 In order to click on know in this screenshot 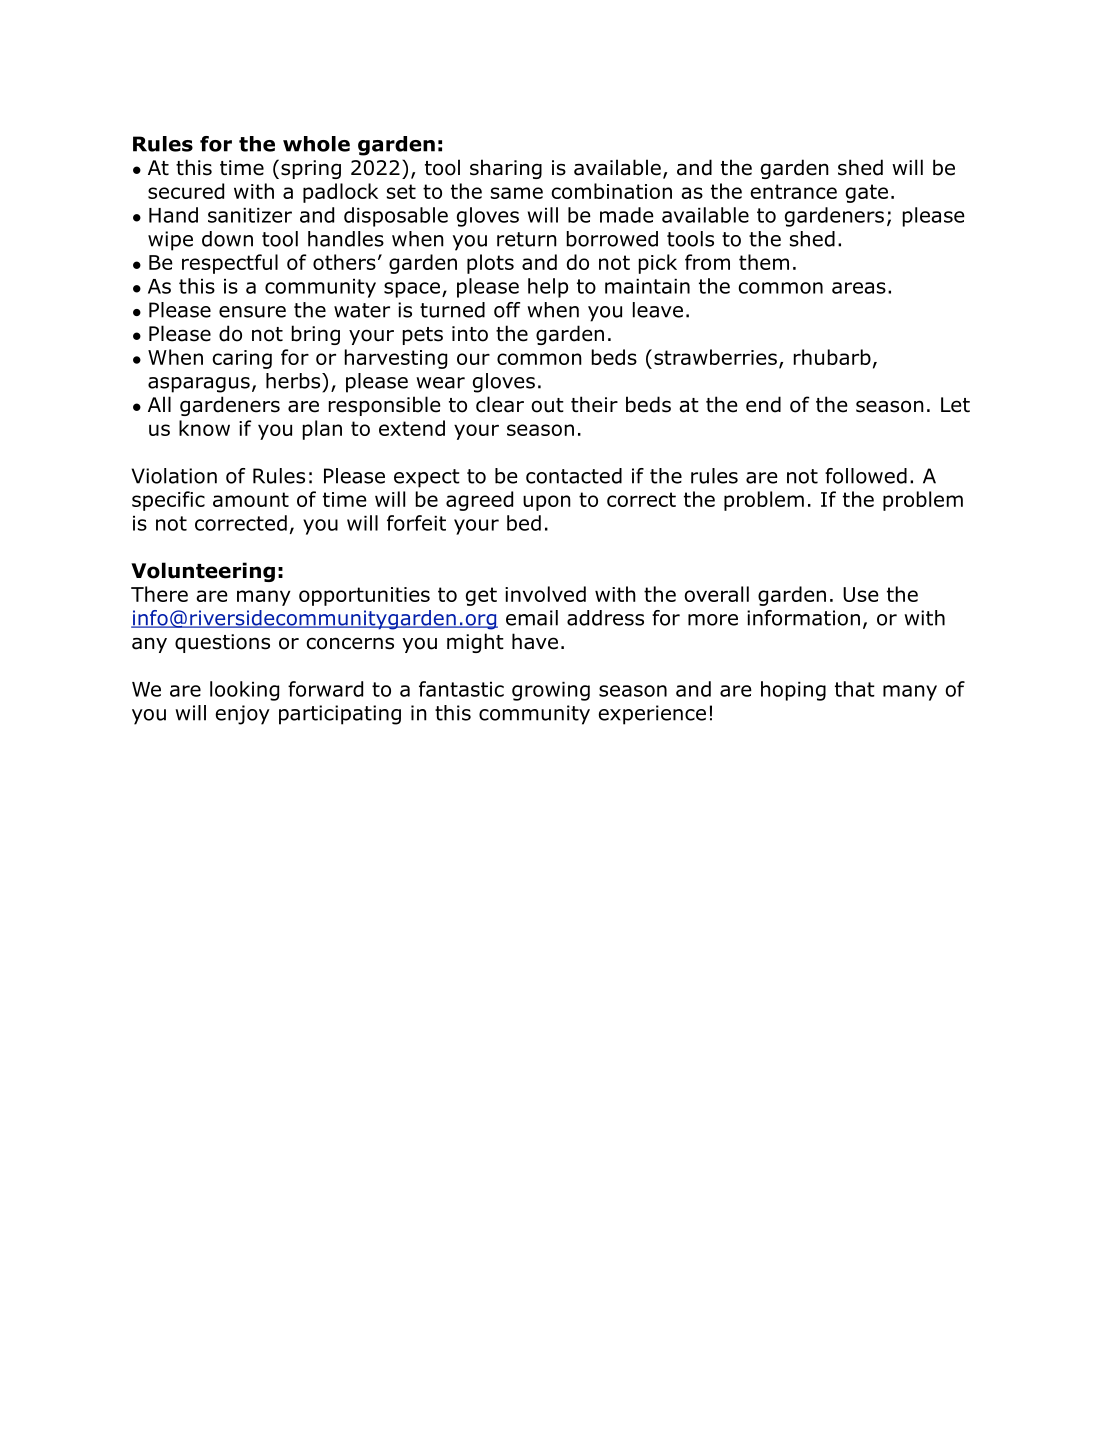, I will do `click(204, 428)`.
